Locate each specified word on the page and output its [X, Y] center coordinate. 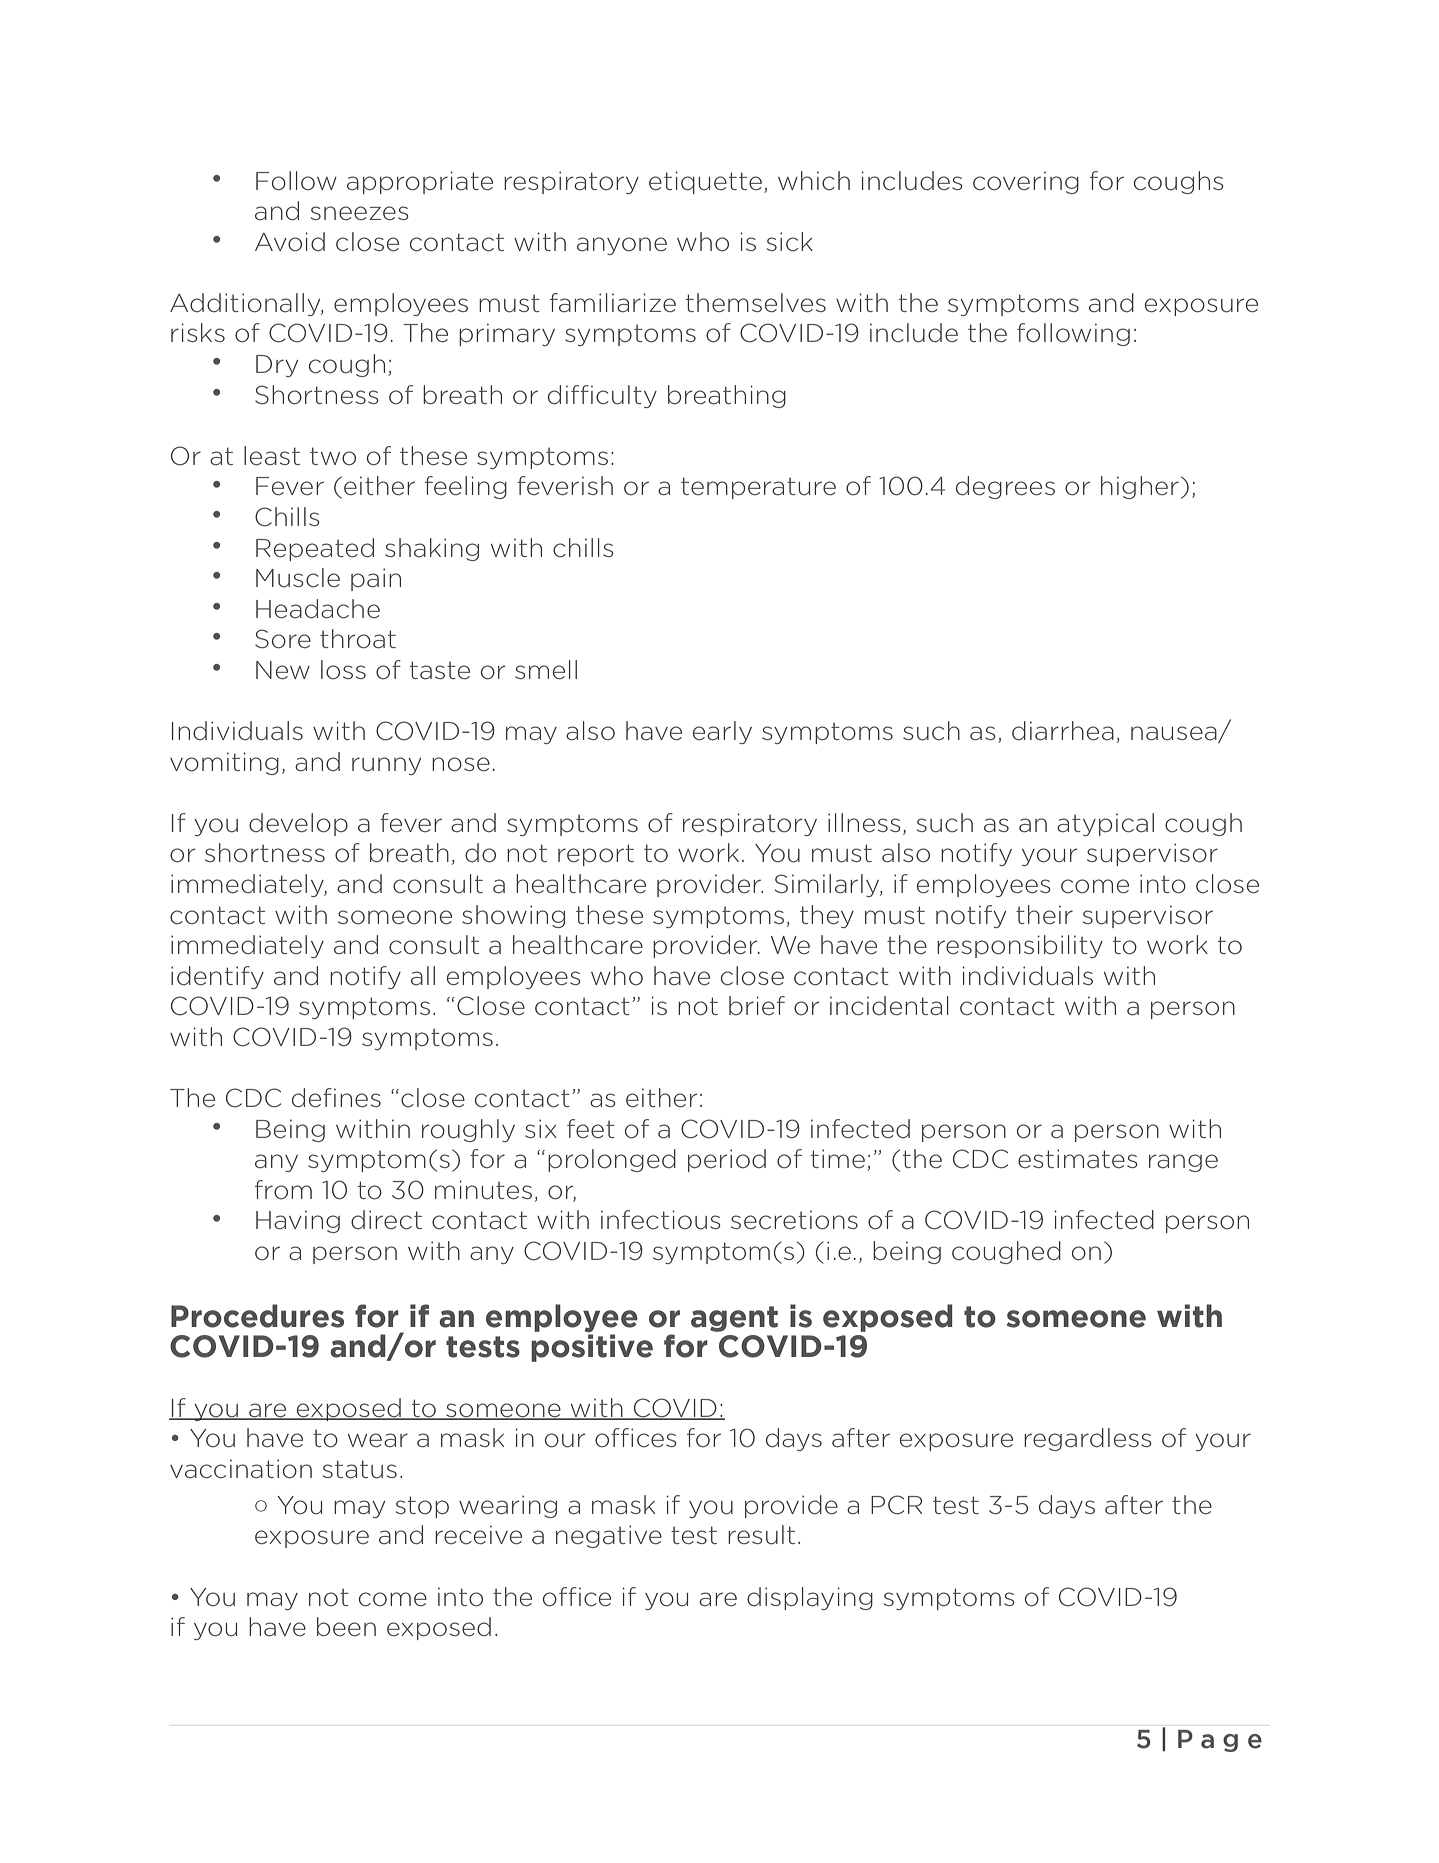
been [346, 1627]
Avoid [290, 242]
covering [1026, 182]
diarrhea [1063, 731]
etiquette [705, 182]
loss [343, 670]
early [722, 732]
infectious [661, 1220]
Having [298, 1221]
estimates [1078, 1159]
